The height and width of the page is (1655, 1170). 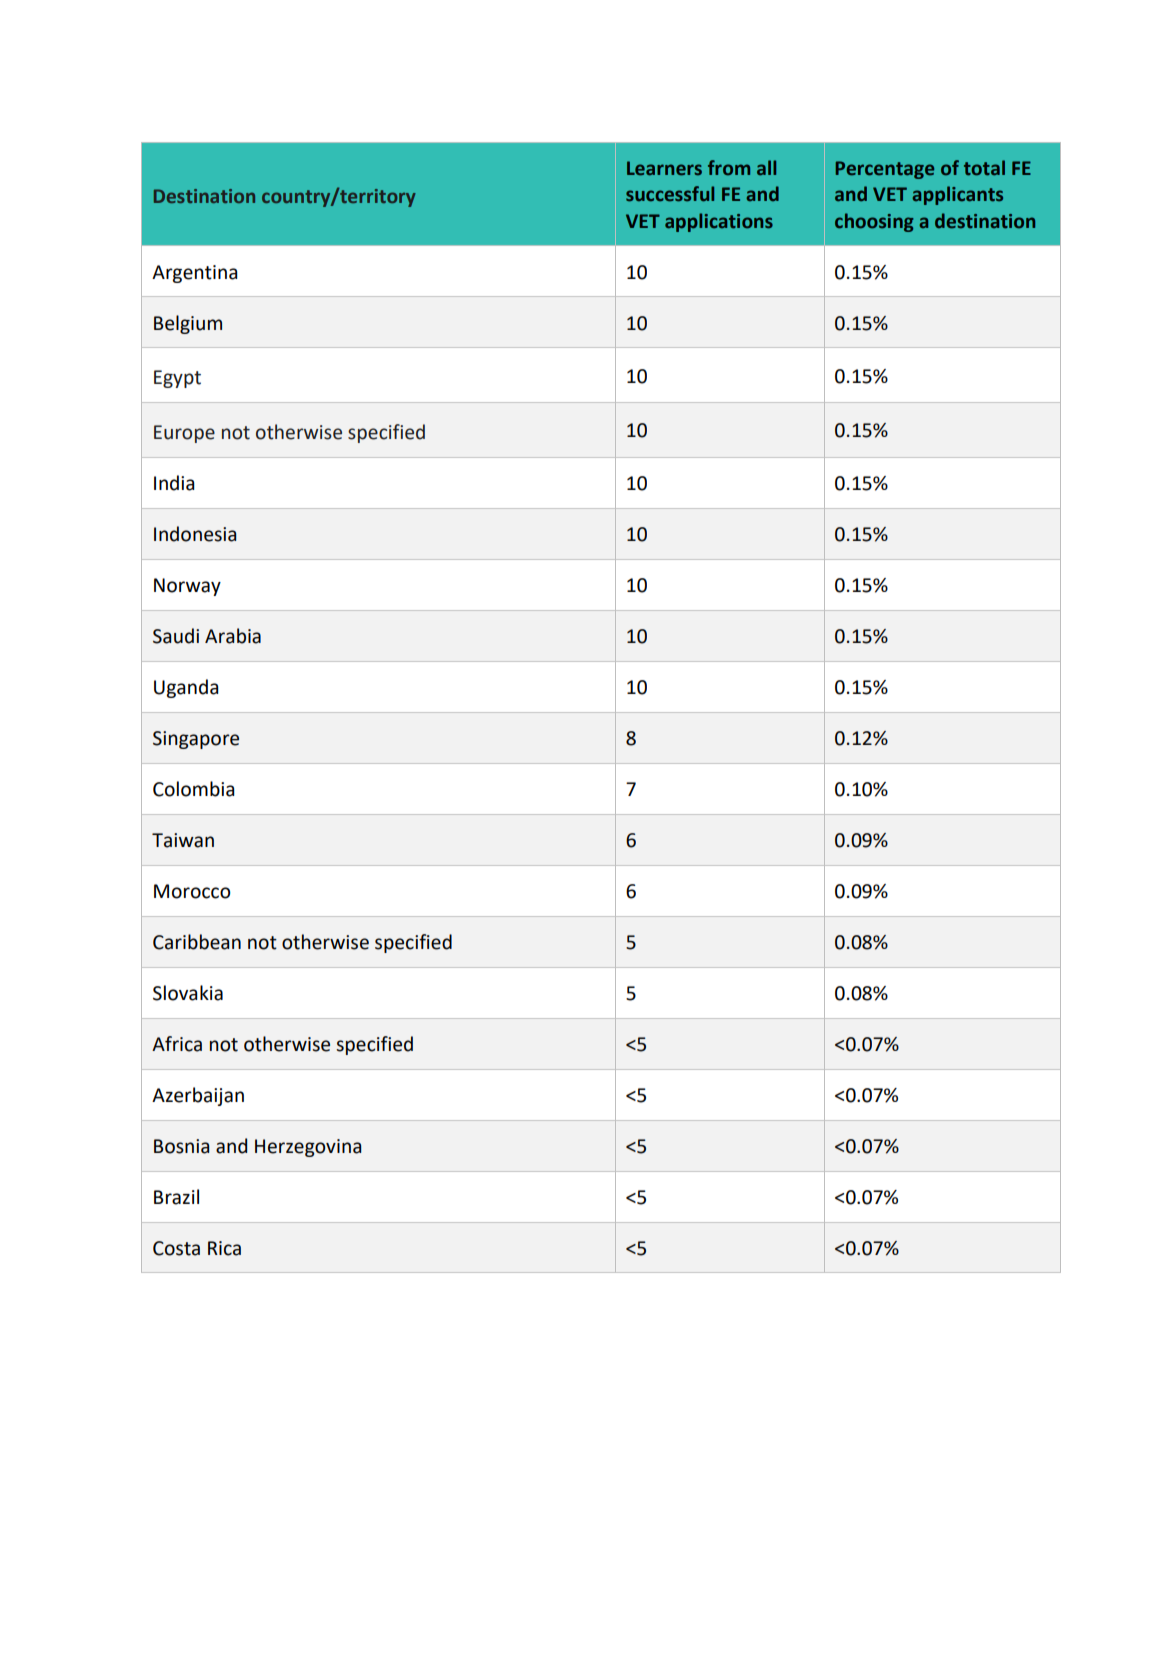 I want to click on Argentina, so click(x=195, y=274).
